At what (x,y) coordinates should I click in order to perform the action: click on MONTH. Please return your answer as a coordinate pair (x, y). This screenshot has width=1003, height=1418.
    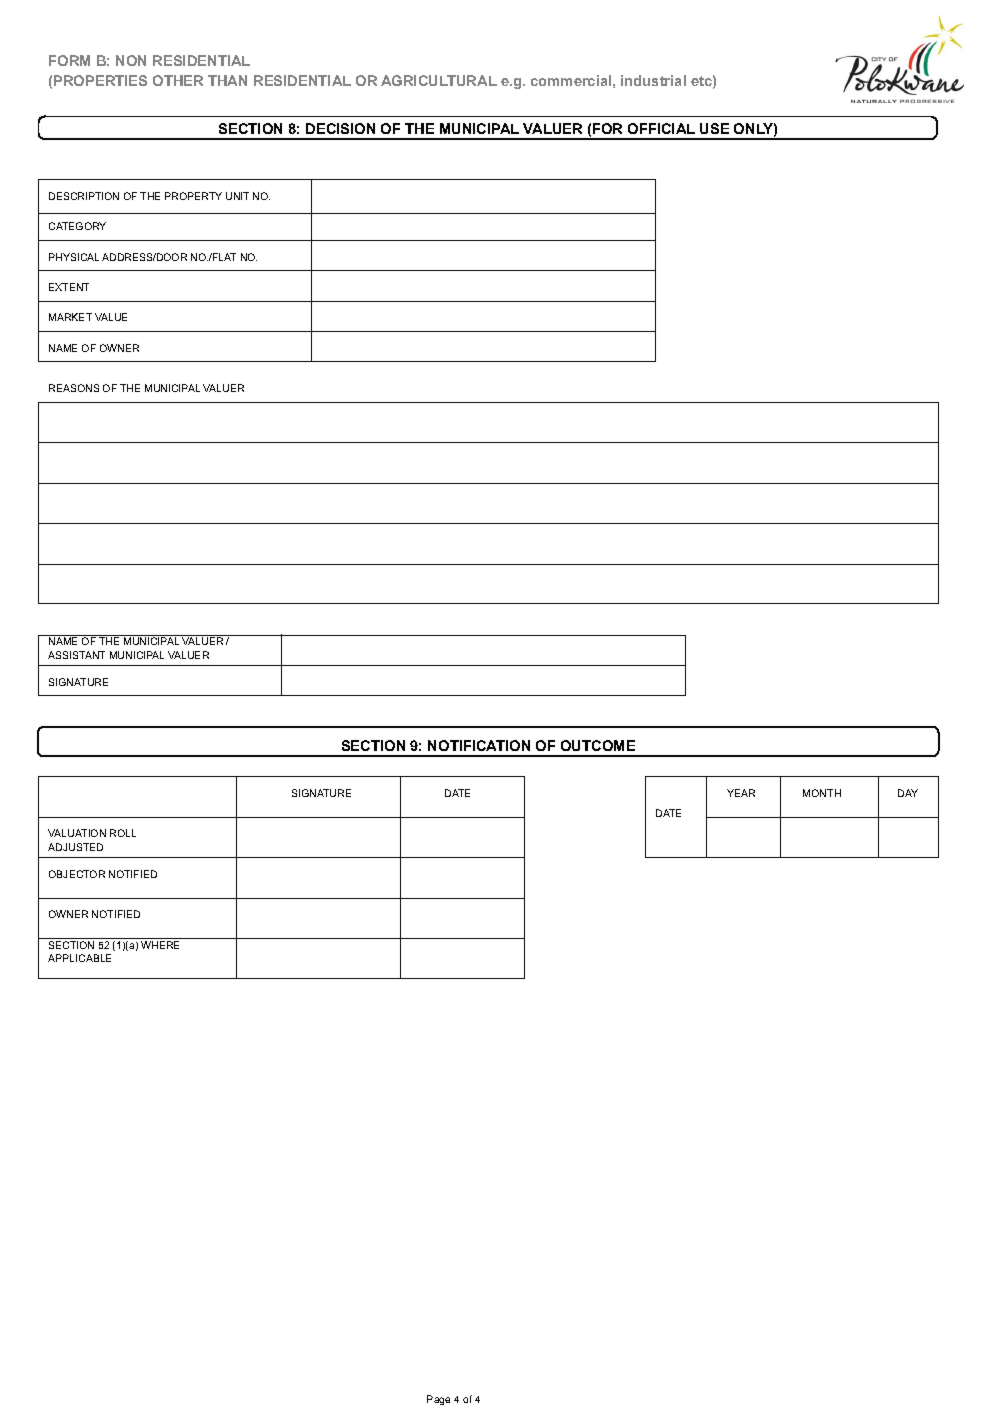
    Looking at the image, I should click on (822, 793).
